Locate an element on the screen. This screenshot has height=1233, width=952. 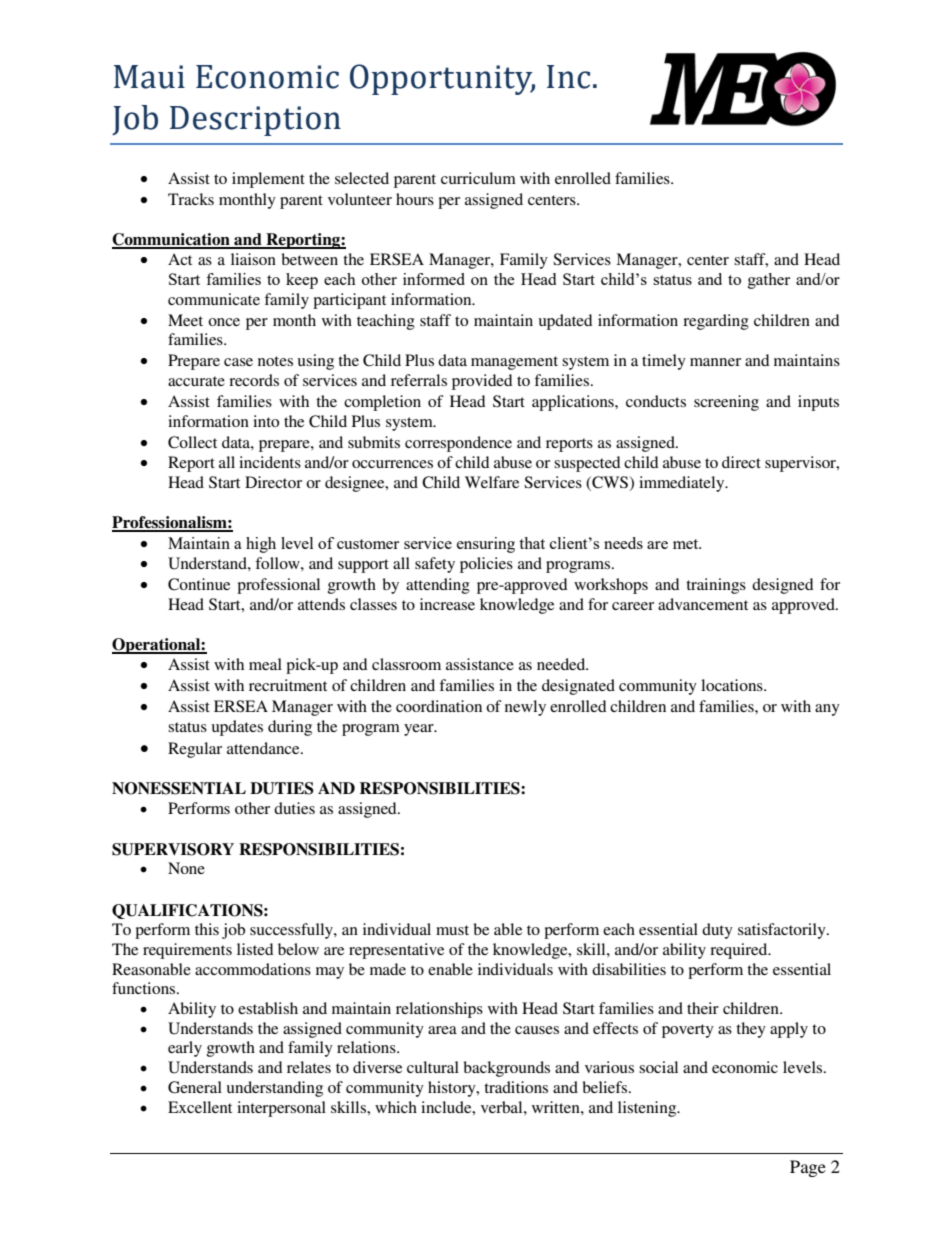
curriculum is located at coordinates (478, 178).
